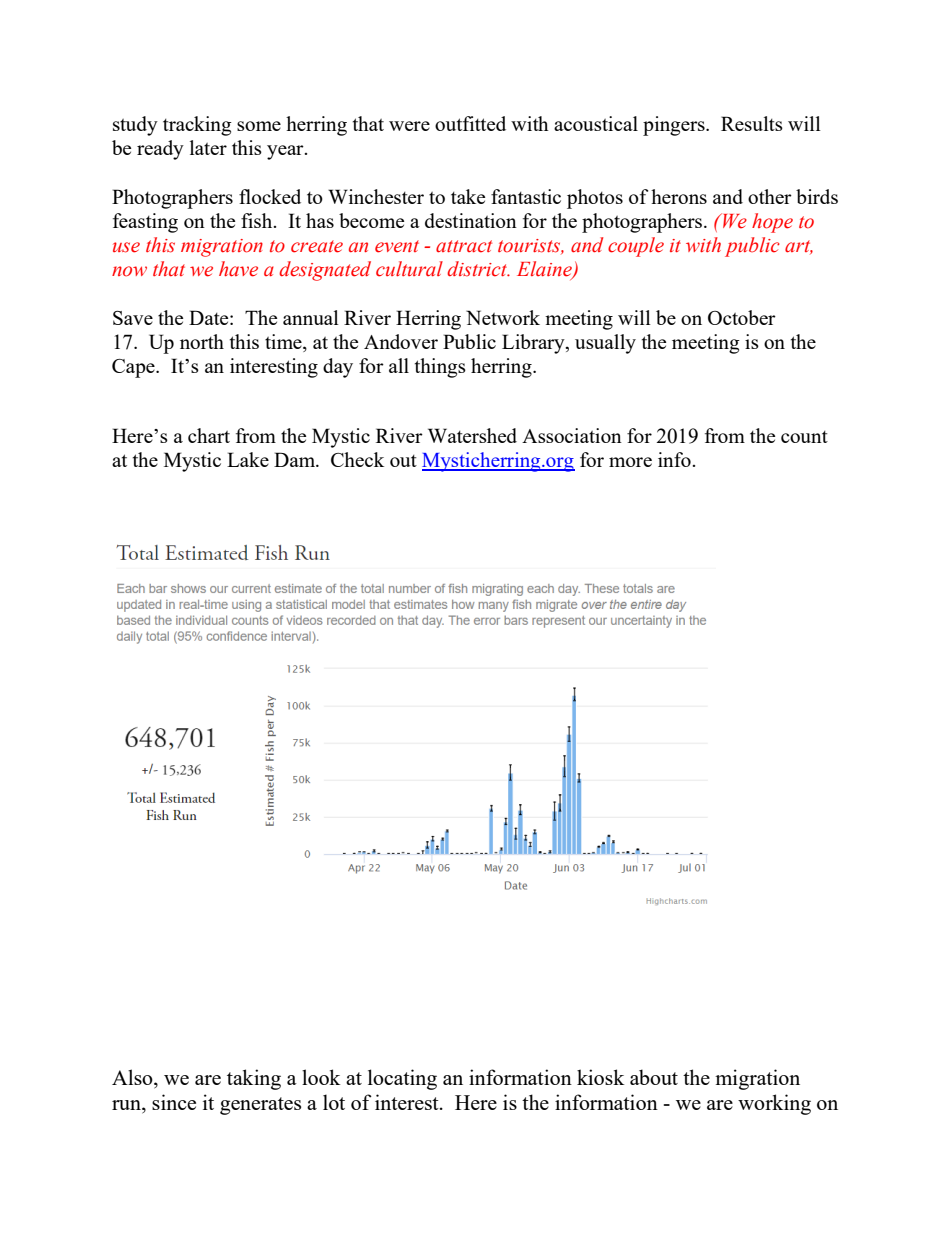  What do you see at coordinates (202, 341) in the page?
I see `north` at bounding box center [202, 341].
